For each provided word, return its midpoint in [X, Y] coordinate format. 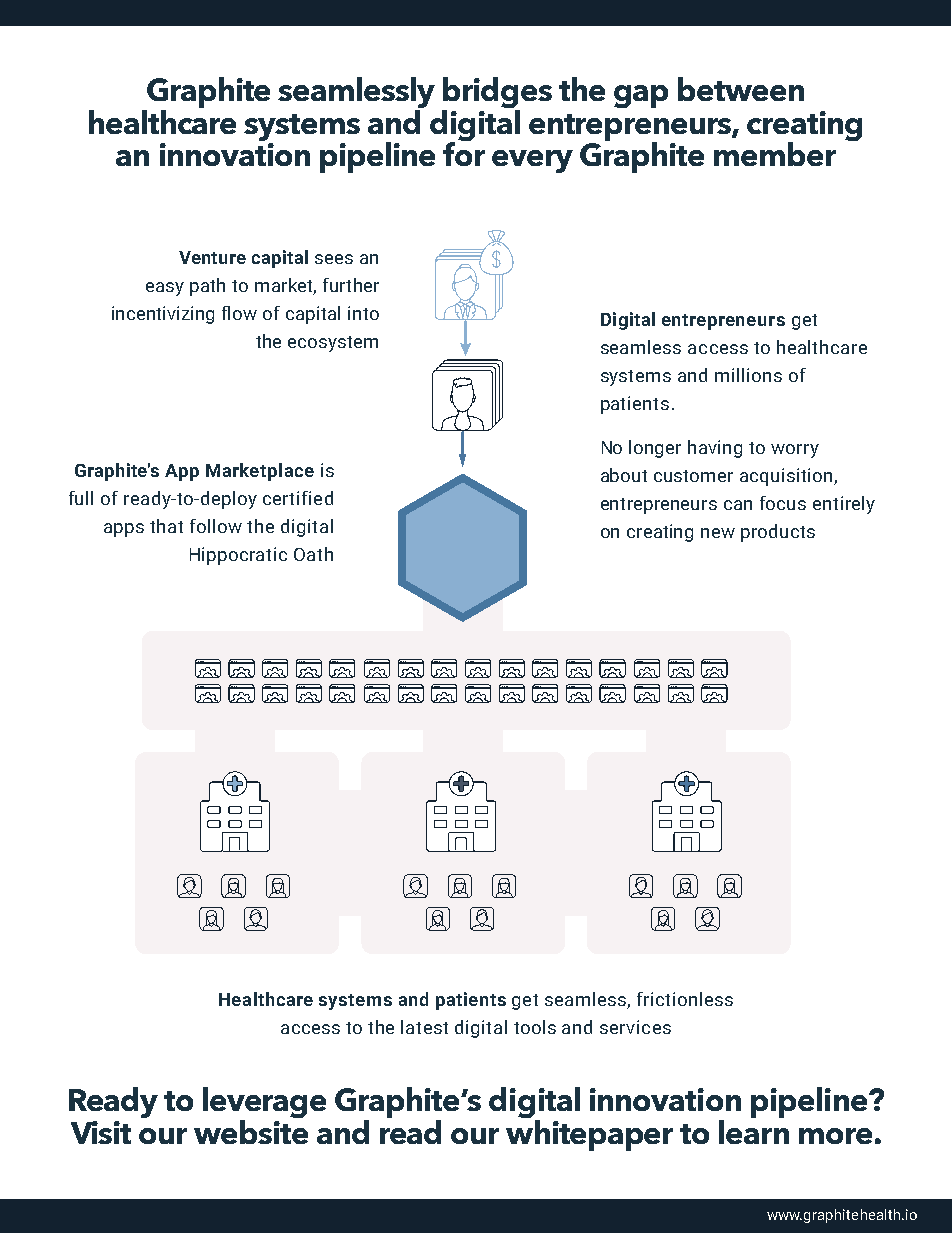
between [741, 89]
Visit [101, 1132]
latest [424, 1027]
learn [754, 1130]
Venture [212, 257]
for [464, 152]
